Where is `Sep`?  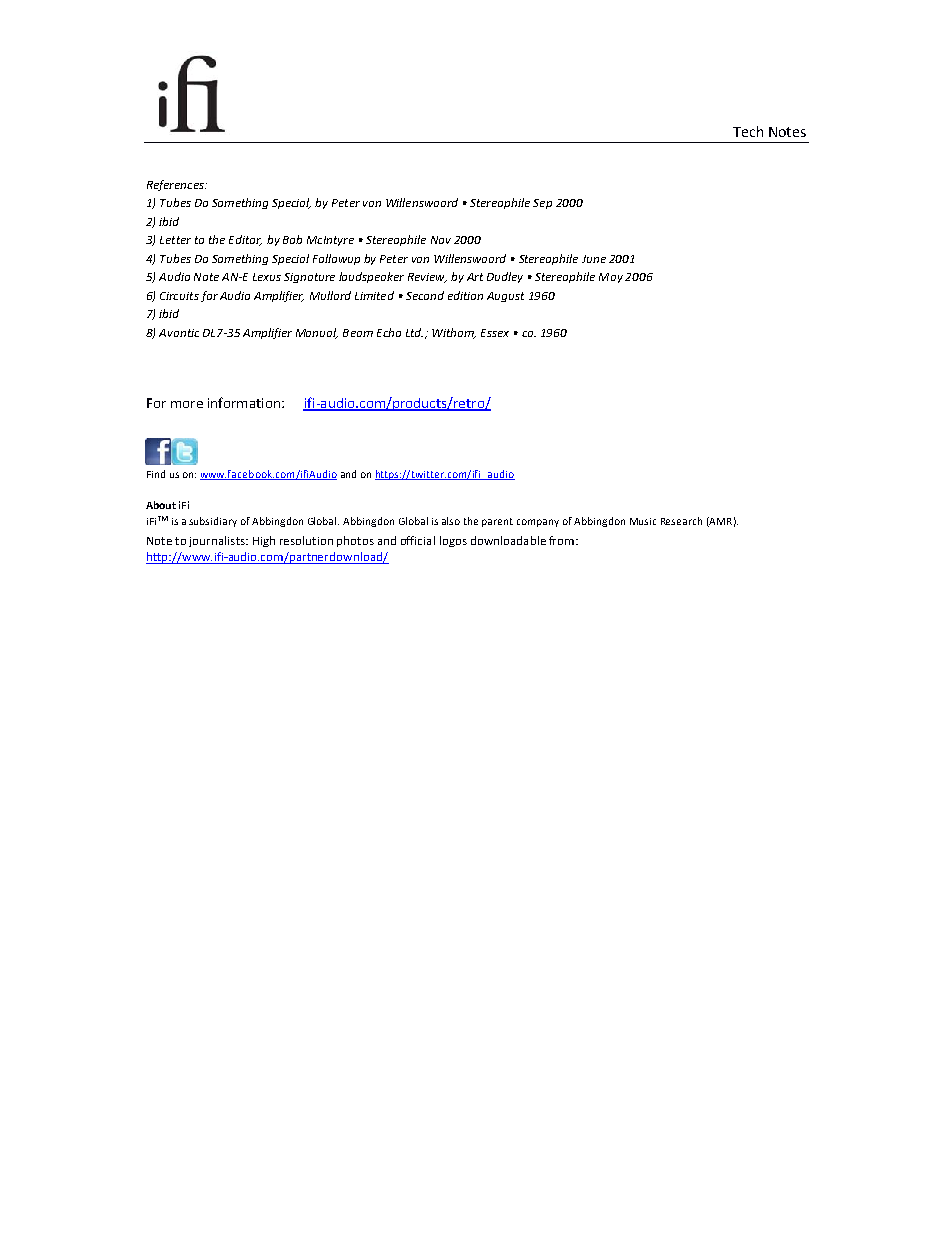 Sep is located at coordinates (542, 204).
